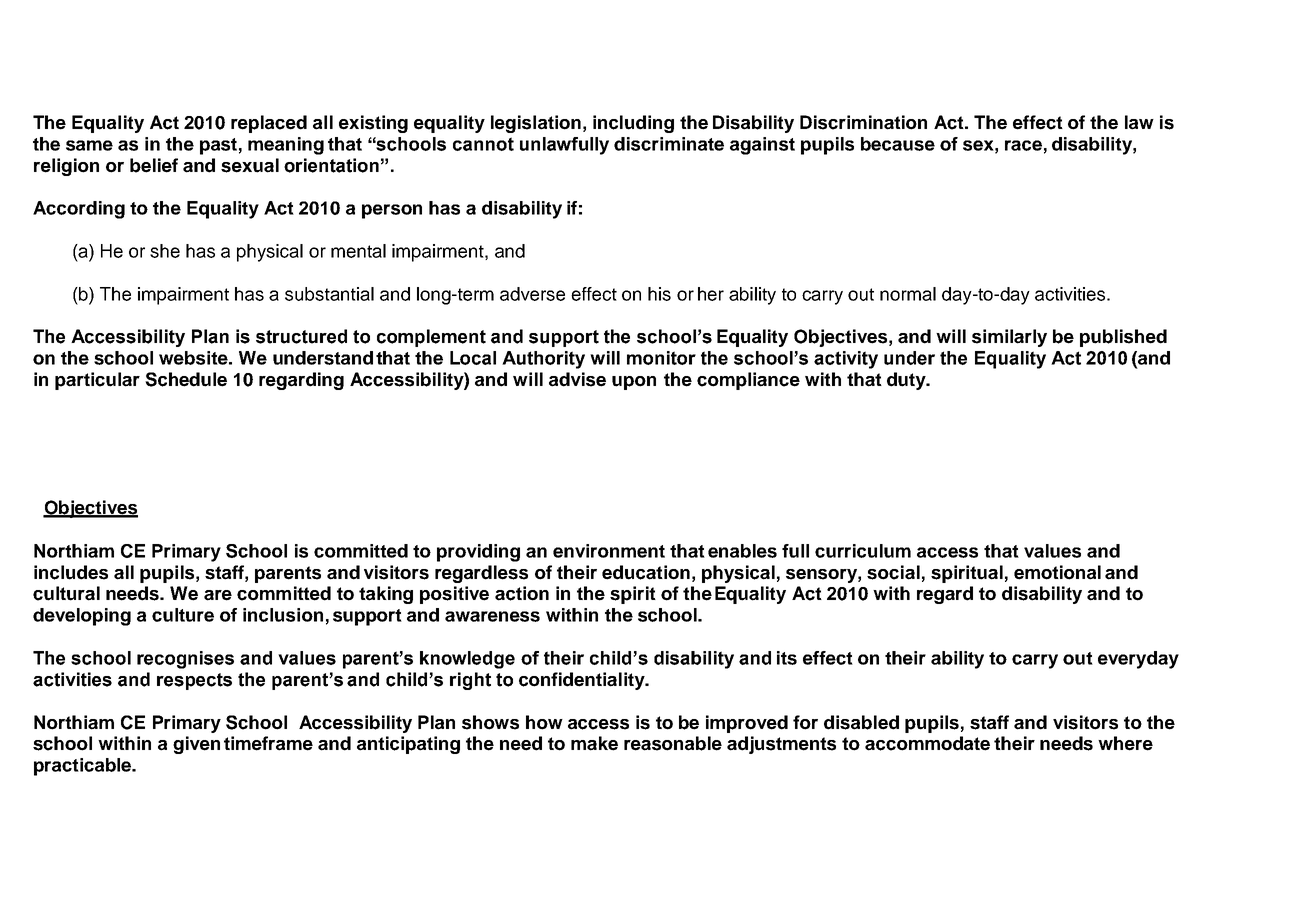  Describe the element at coordinates (661, 358) in the screenshot. I see `monitor` at that location.
